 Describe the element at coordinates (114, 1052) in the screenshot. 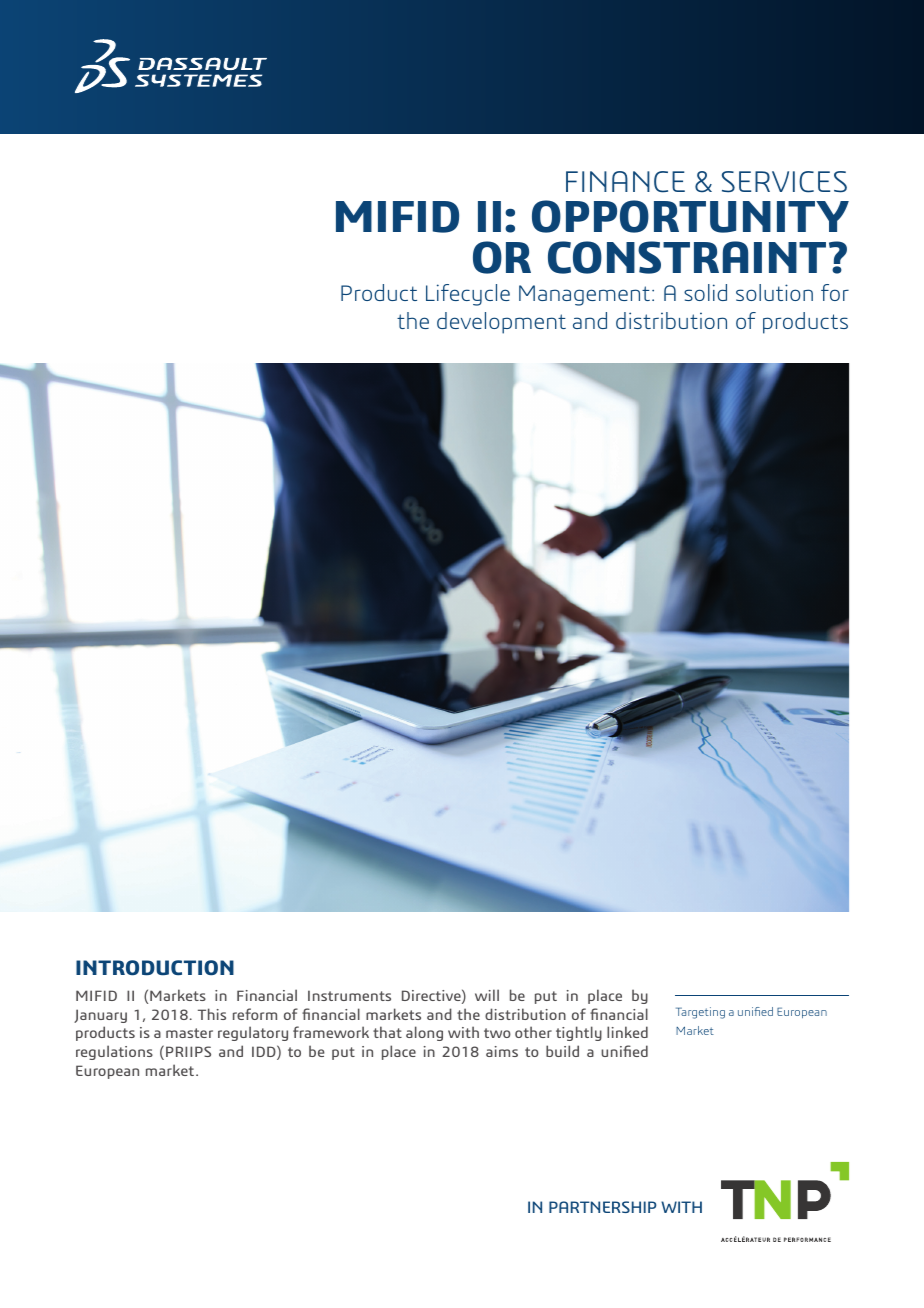

I see `regulations` at that location.
